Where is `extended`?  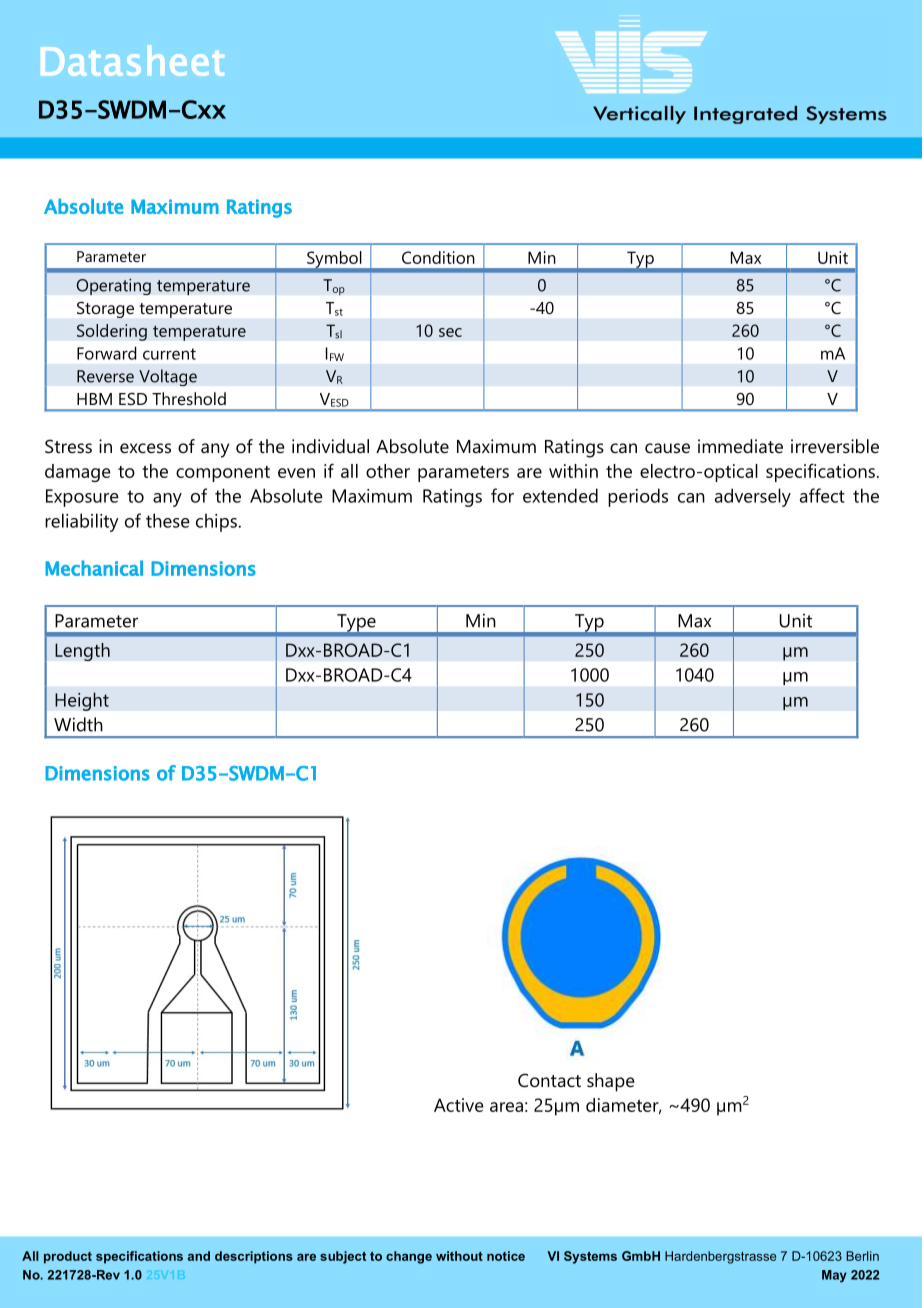
extended is located at coordinates (560, 495).
